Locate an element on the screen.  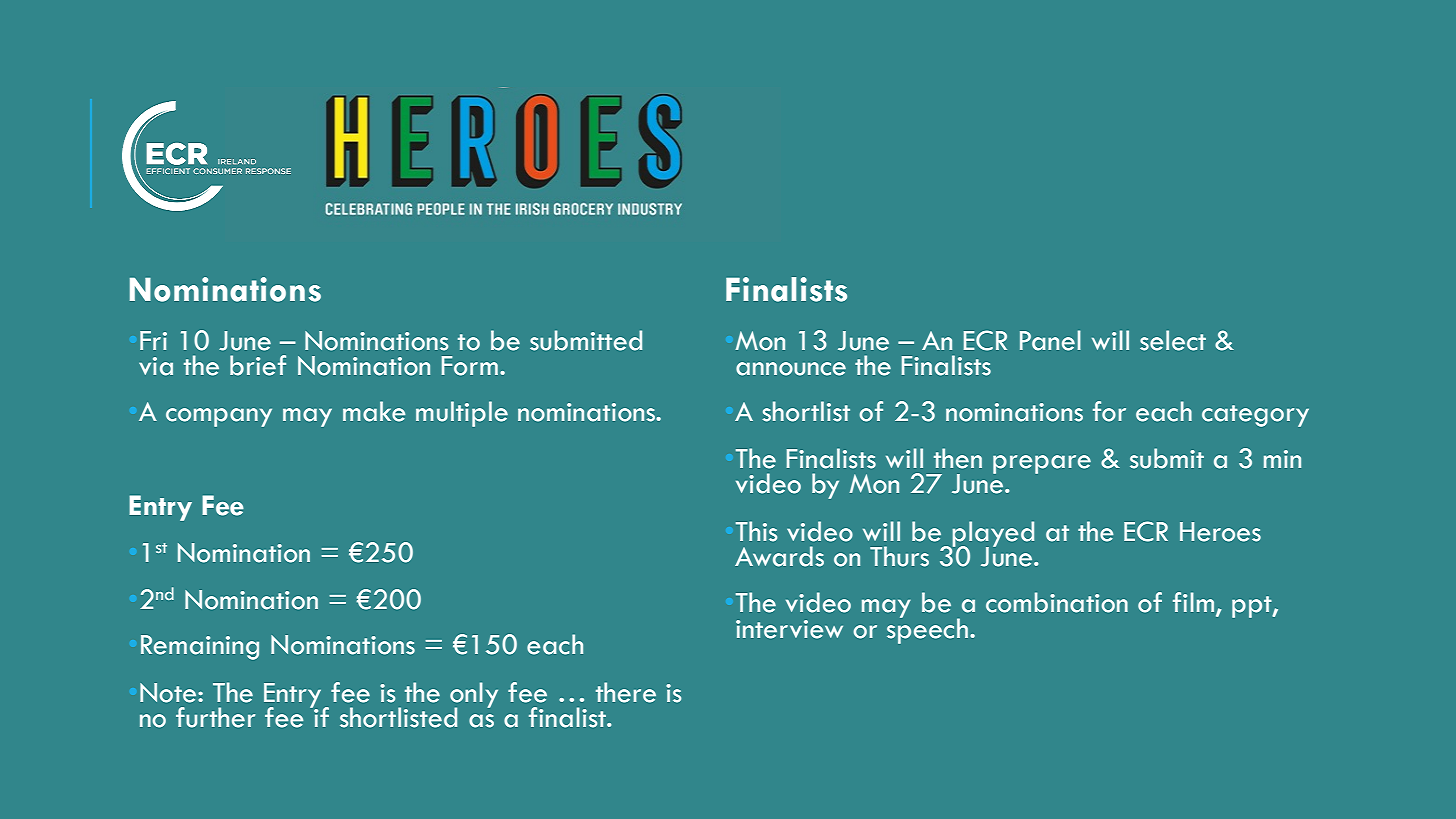
Awards is located at coordinates (779, 556).
